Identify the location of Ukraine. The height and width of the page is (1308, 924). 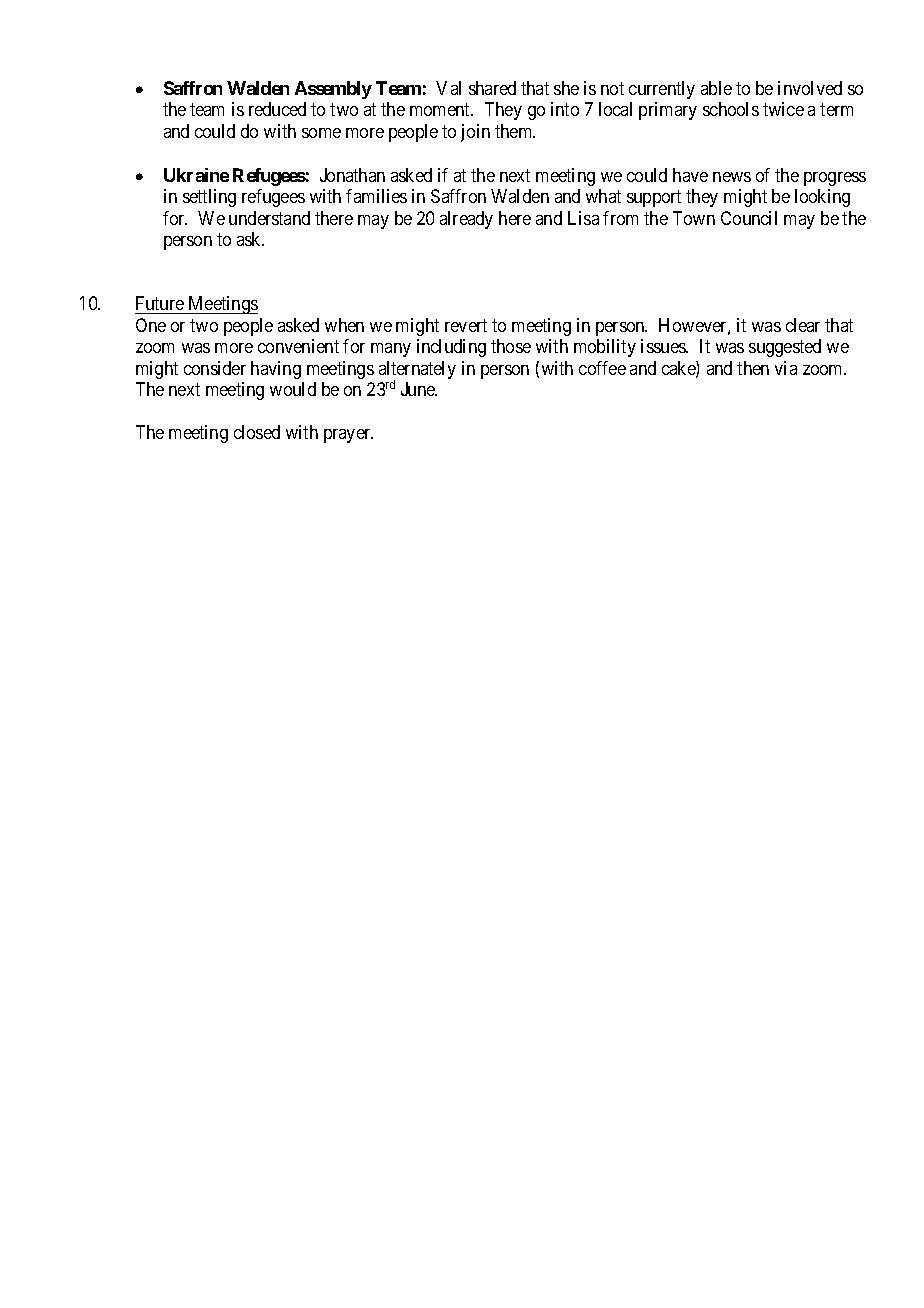
(196, 175).
